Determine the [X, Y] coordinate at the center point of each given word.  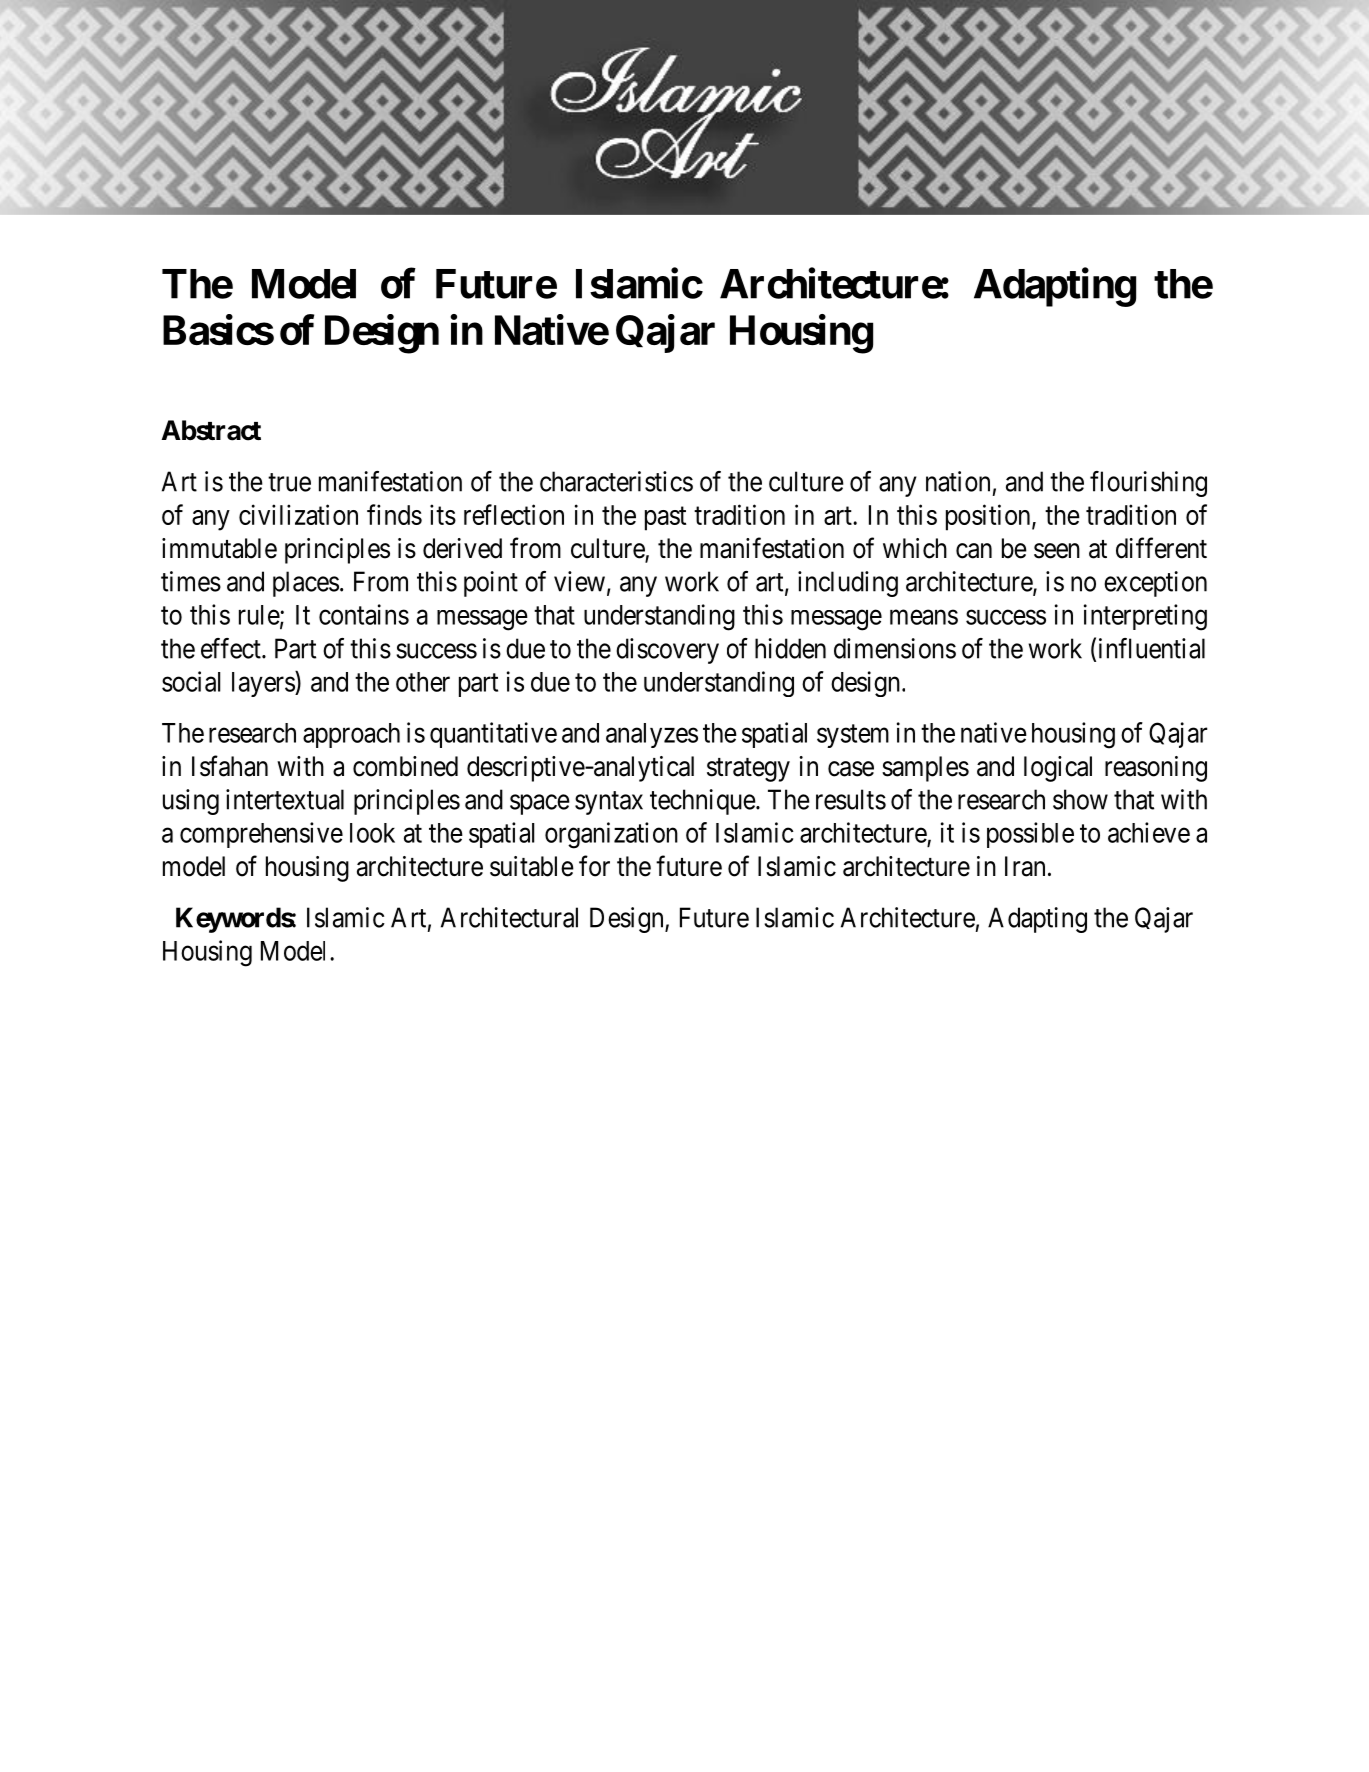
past [665, 519]
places [306, 584]
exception [1155, 584]
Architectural [509, 917]
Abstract [211, 430]
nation [958, 481]
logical [1058, 769]
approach [351, 735]
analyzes [652, 735]
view [579, 581]
